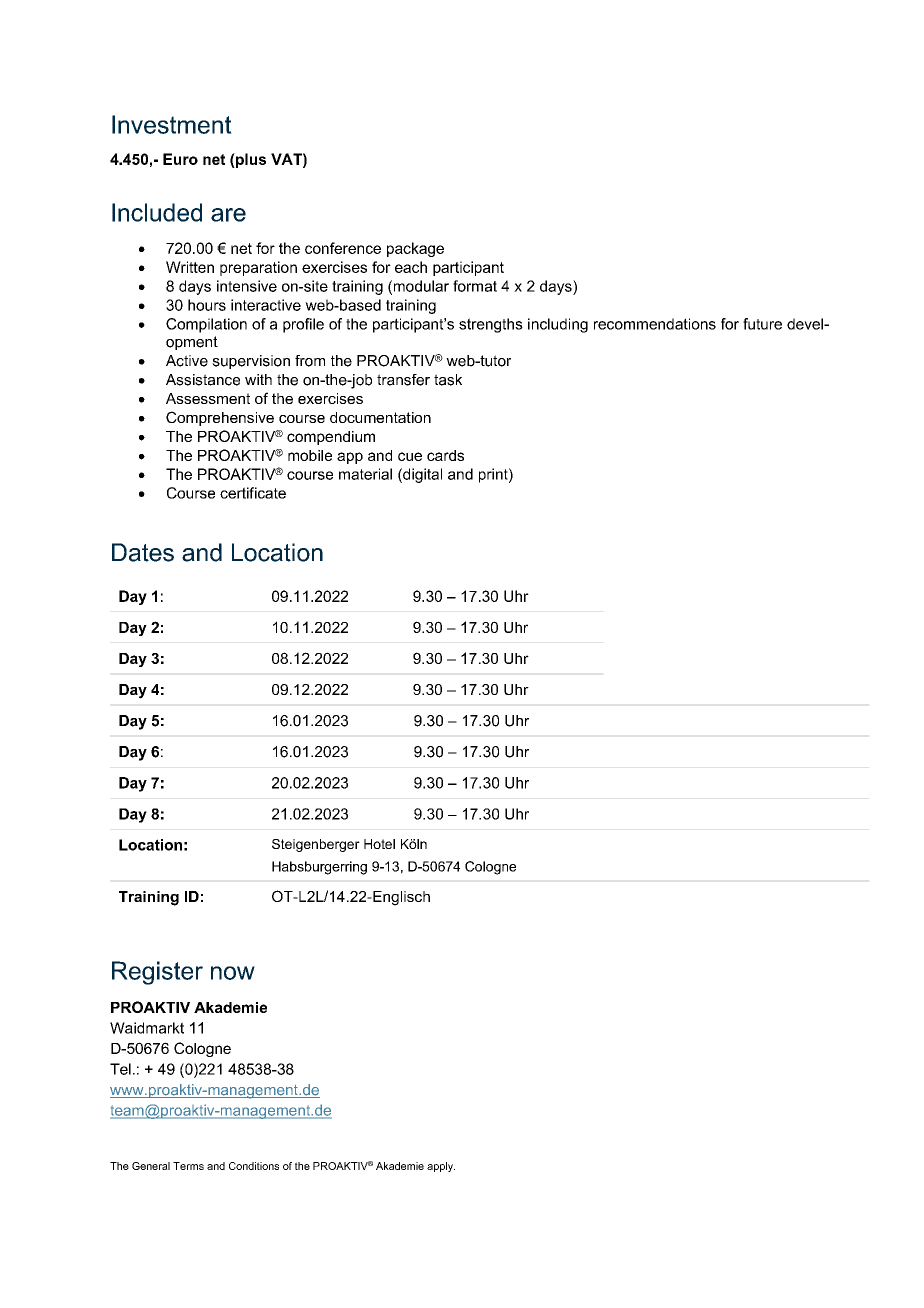  Describe the element at coordinates (254, 1166) in the screenshot. I see `Conditions` at that location.
